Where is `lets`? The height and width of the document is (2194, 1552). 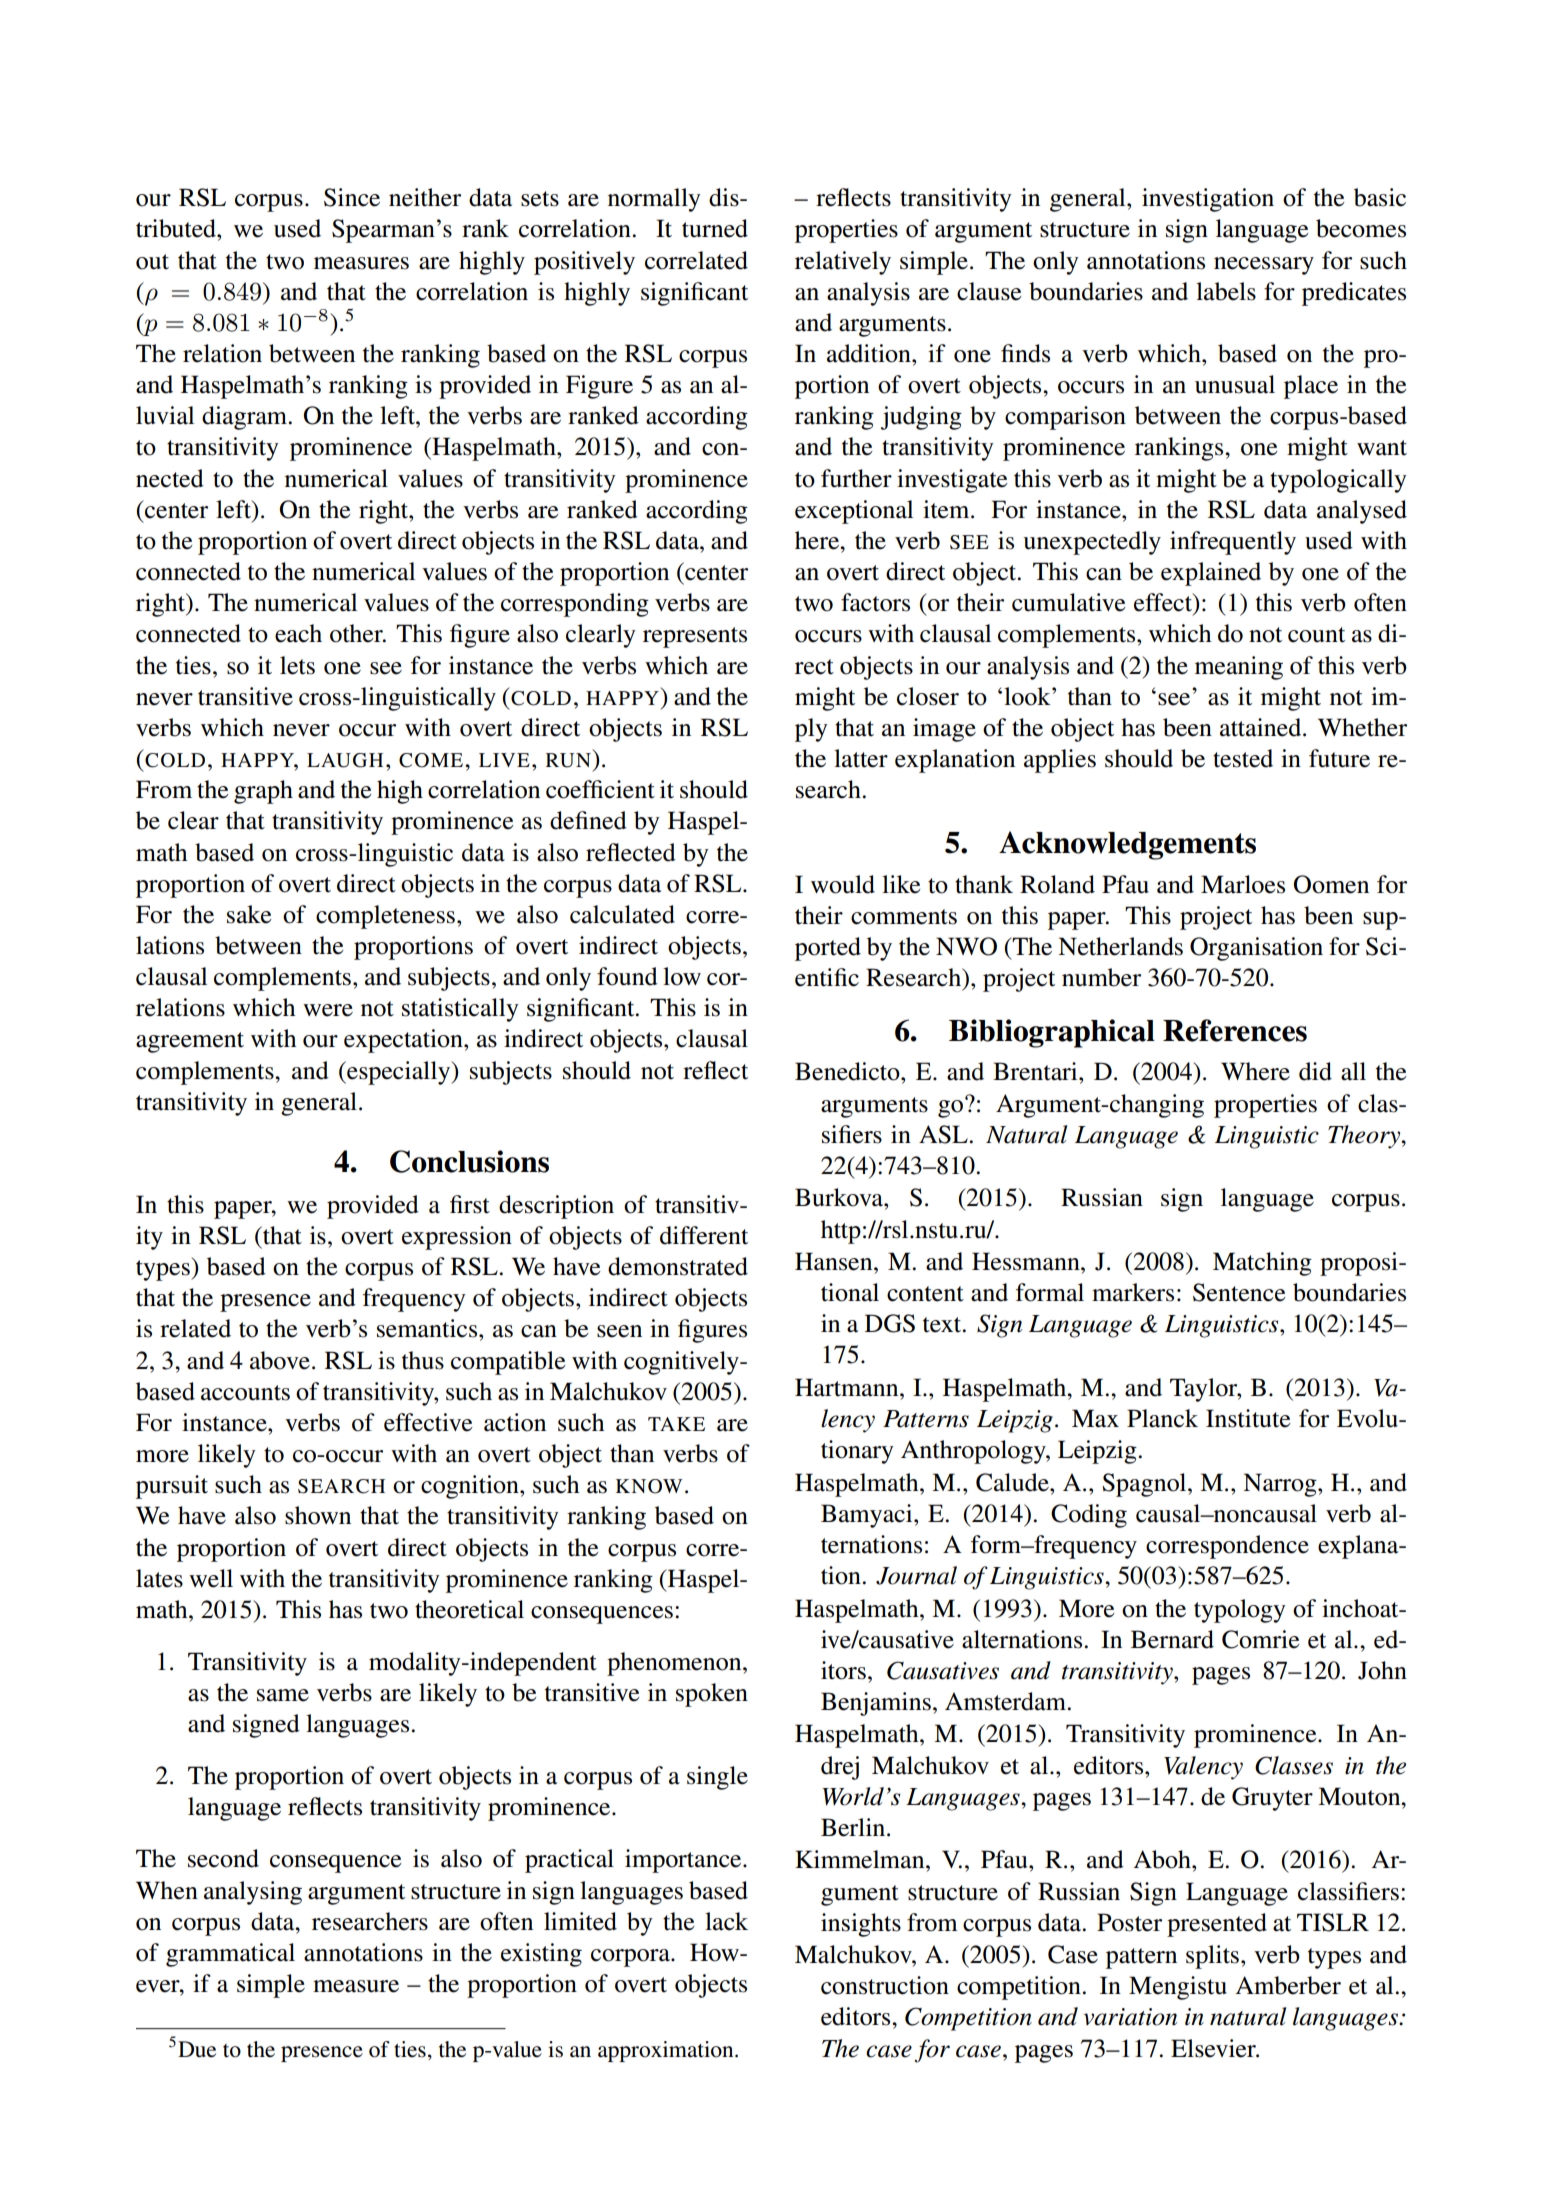 lets is located at coordinates (297, 665).
